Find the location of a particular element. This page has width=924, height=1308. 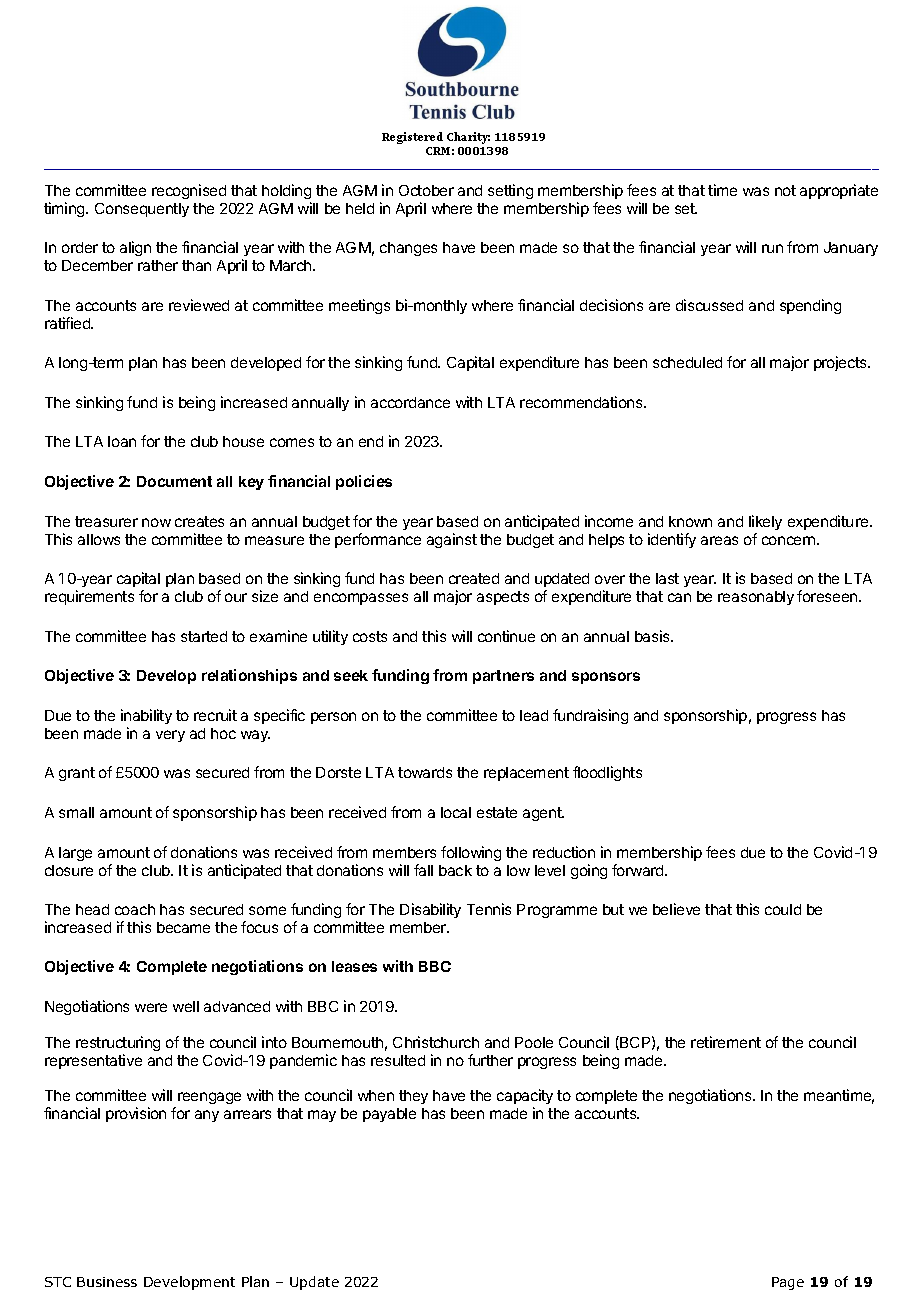

not is located at coordinates (785, 190).
